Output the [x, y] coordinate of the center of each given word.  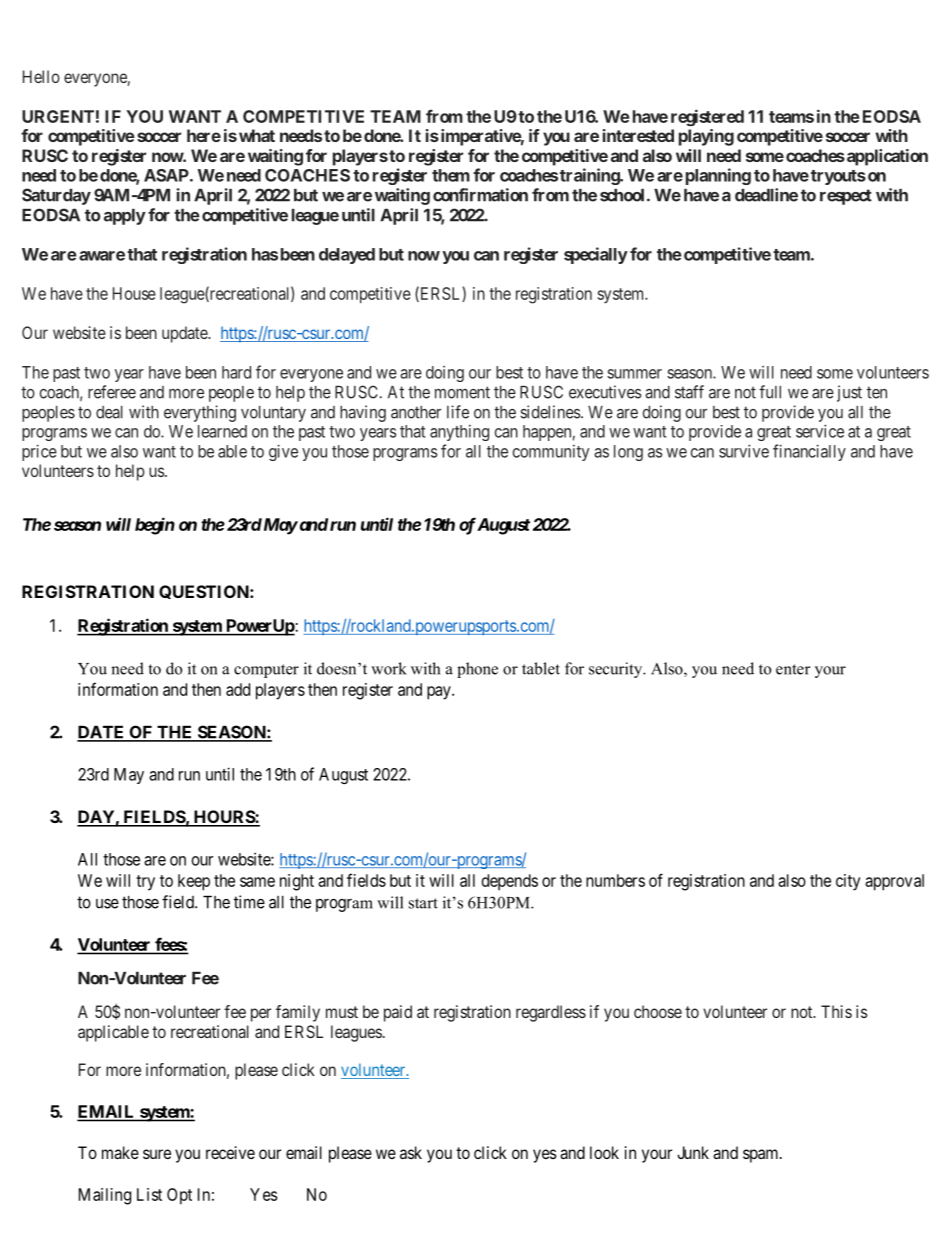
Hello [41, 76]
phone [477, 670]
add [238, 689]
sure [157, 1154]
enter [793, 669]
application [886, 157]
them [451, 175]
